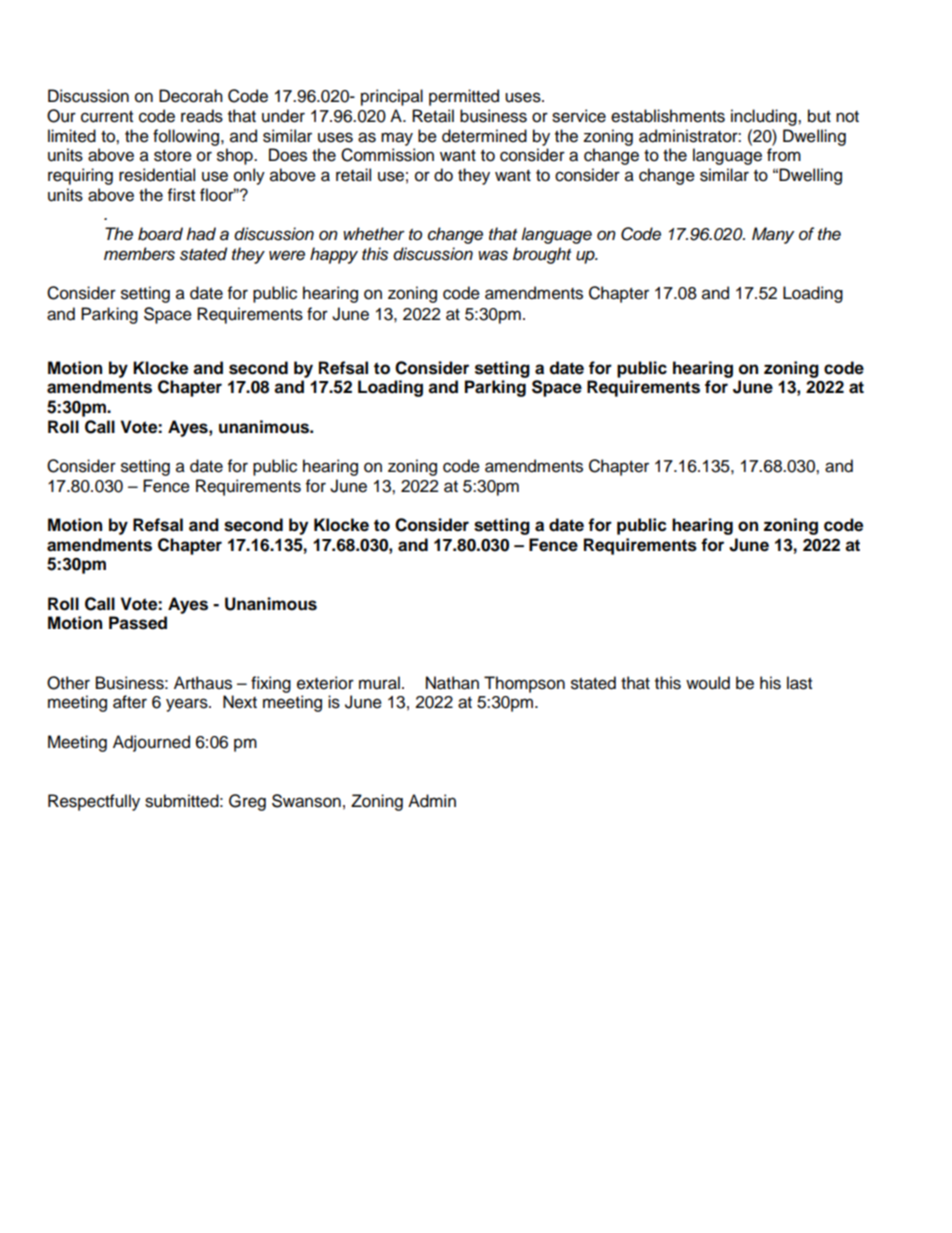 Image resolution: width=952 pixels, height=1233 pixels. What do you see at coordinates (94, 802) in the image?
I see `Respectfully` at bounding box center [94, 802].
